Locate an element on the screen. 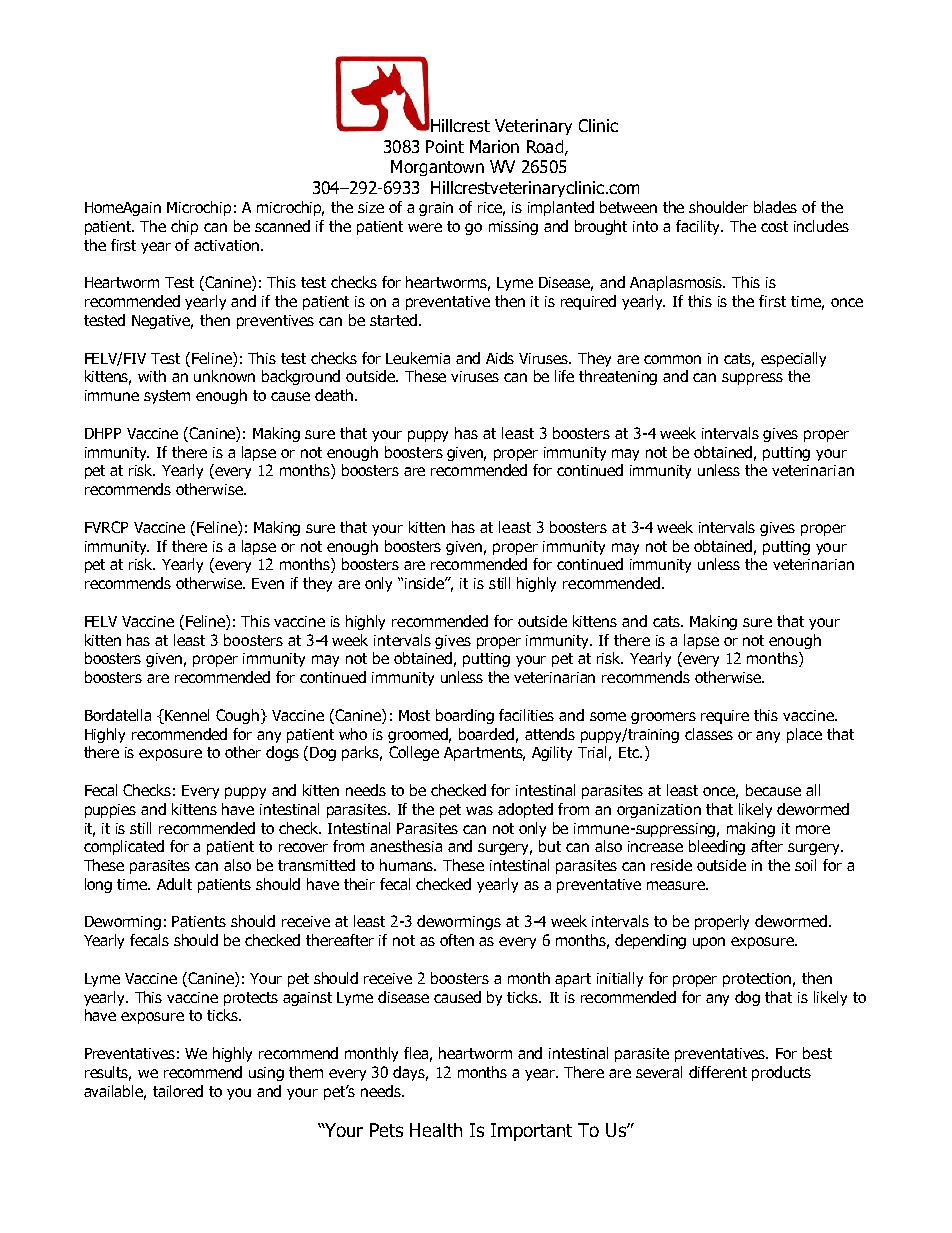  Point is located at coordinates (445, 146).
